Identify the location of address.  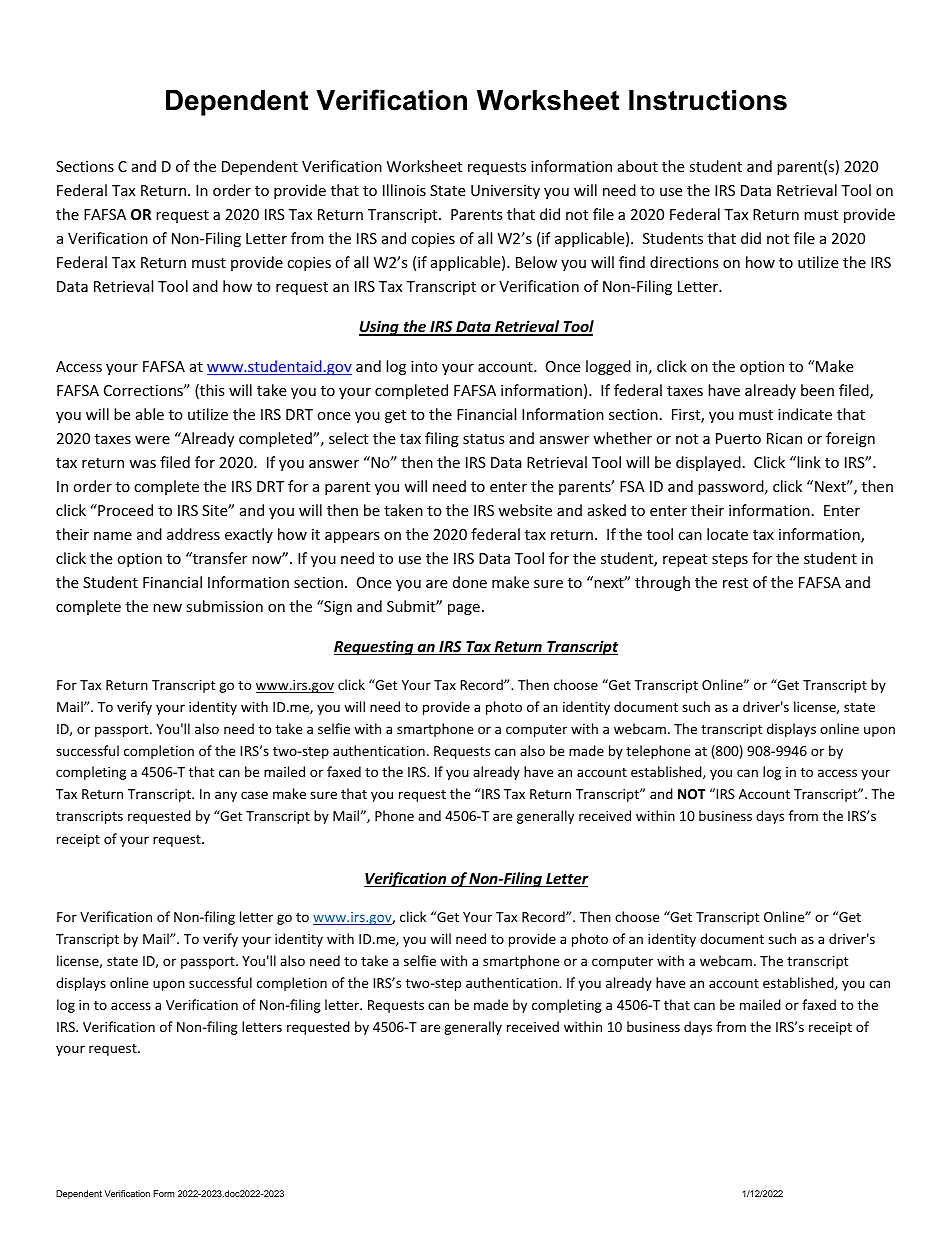
(193, 534).
